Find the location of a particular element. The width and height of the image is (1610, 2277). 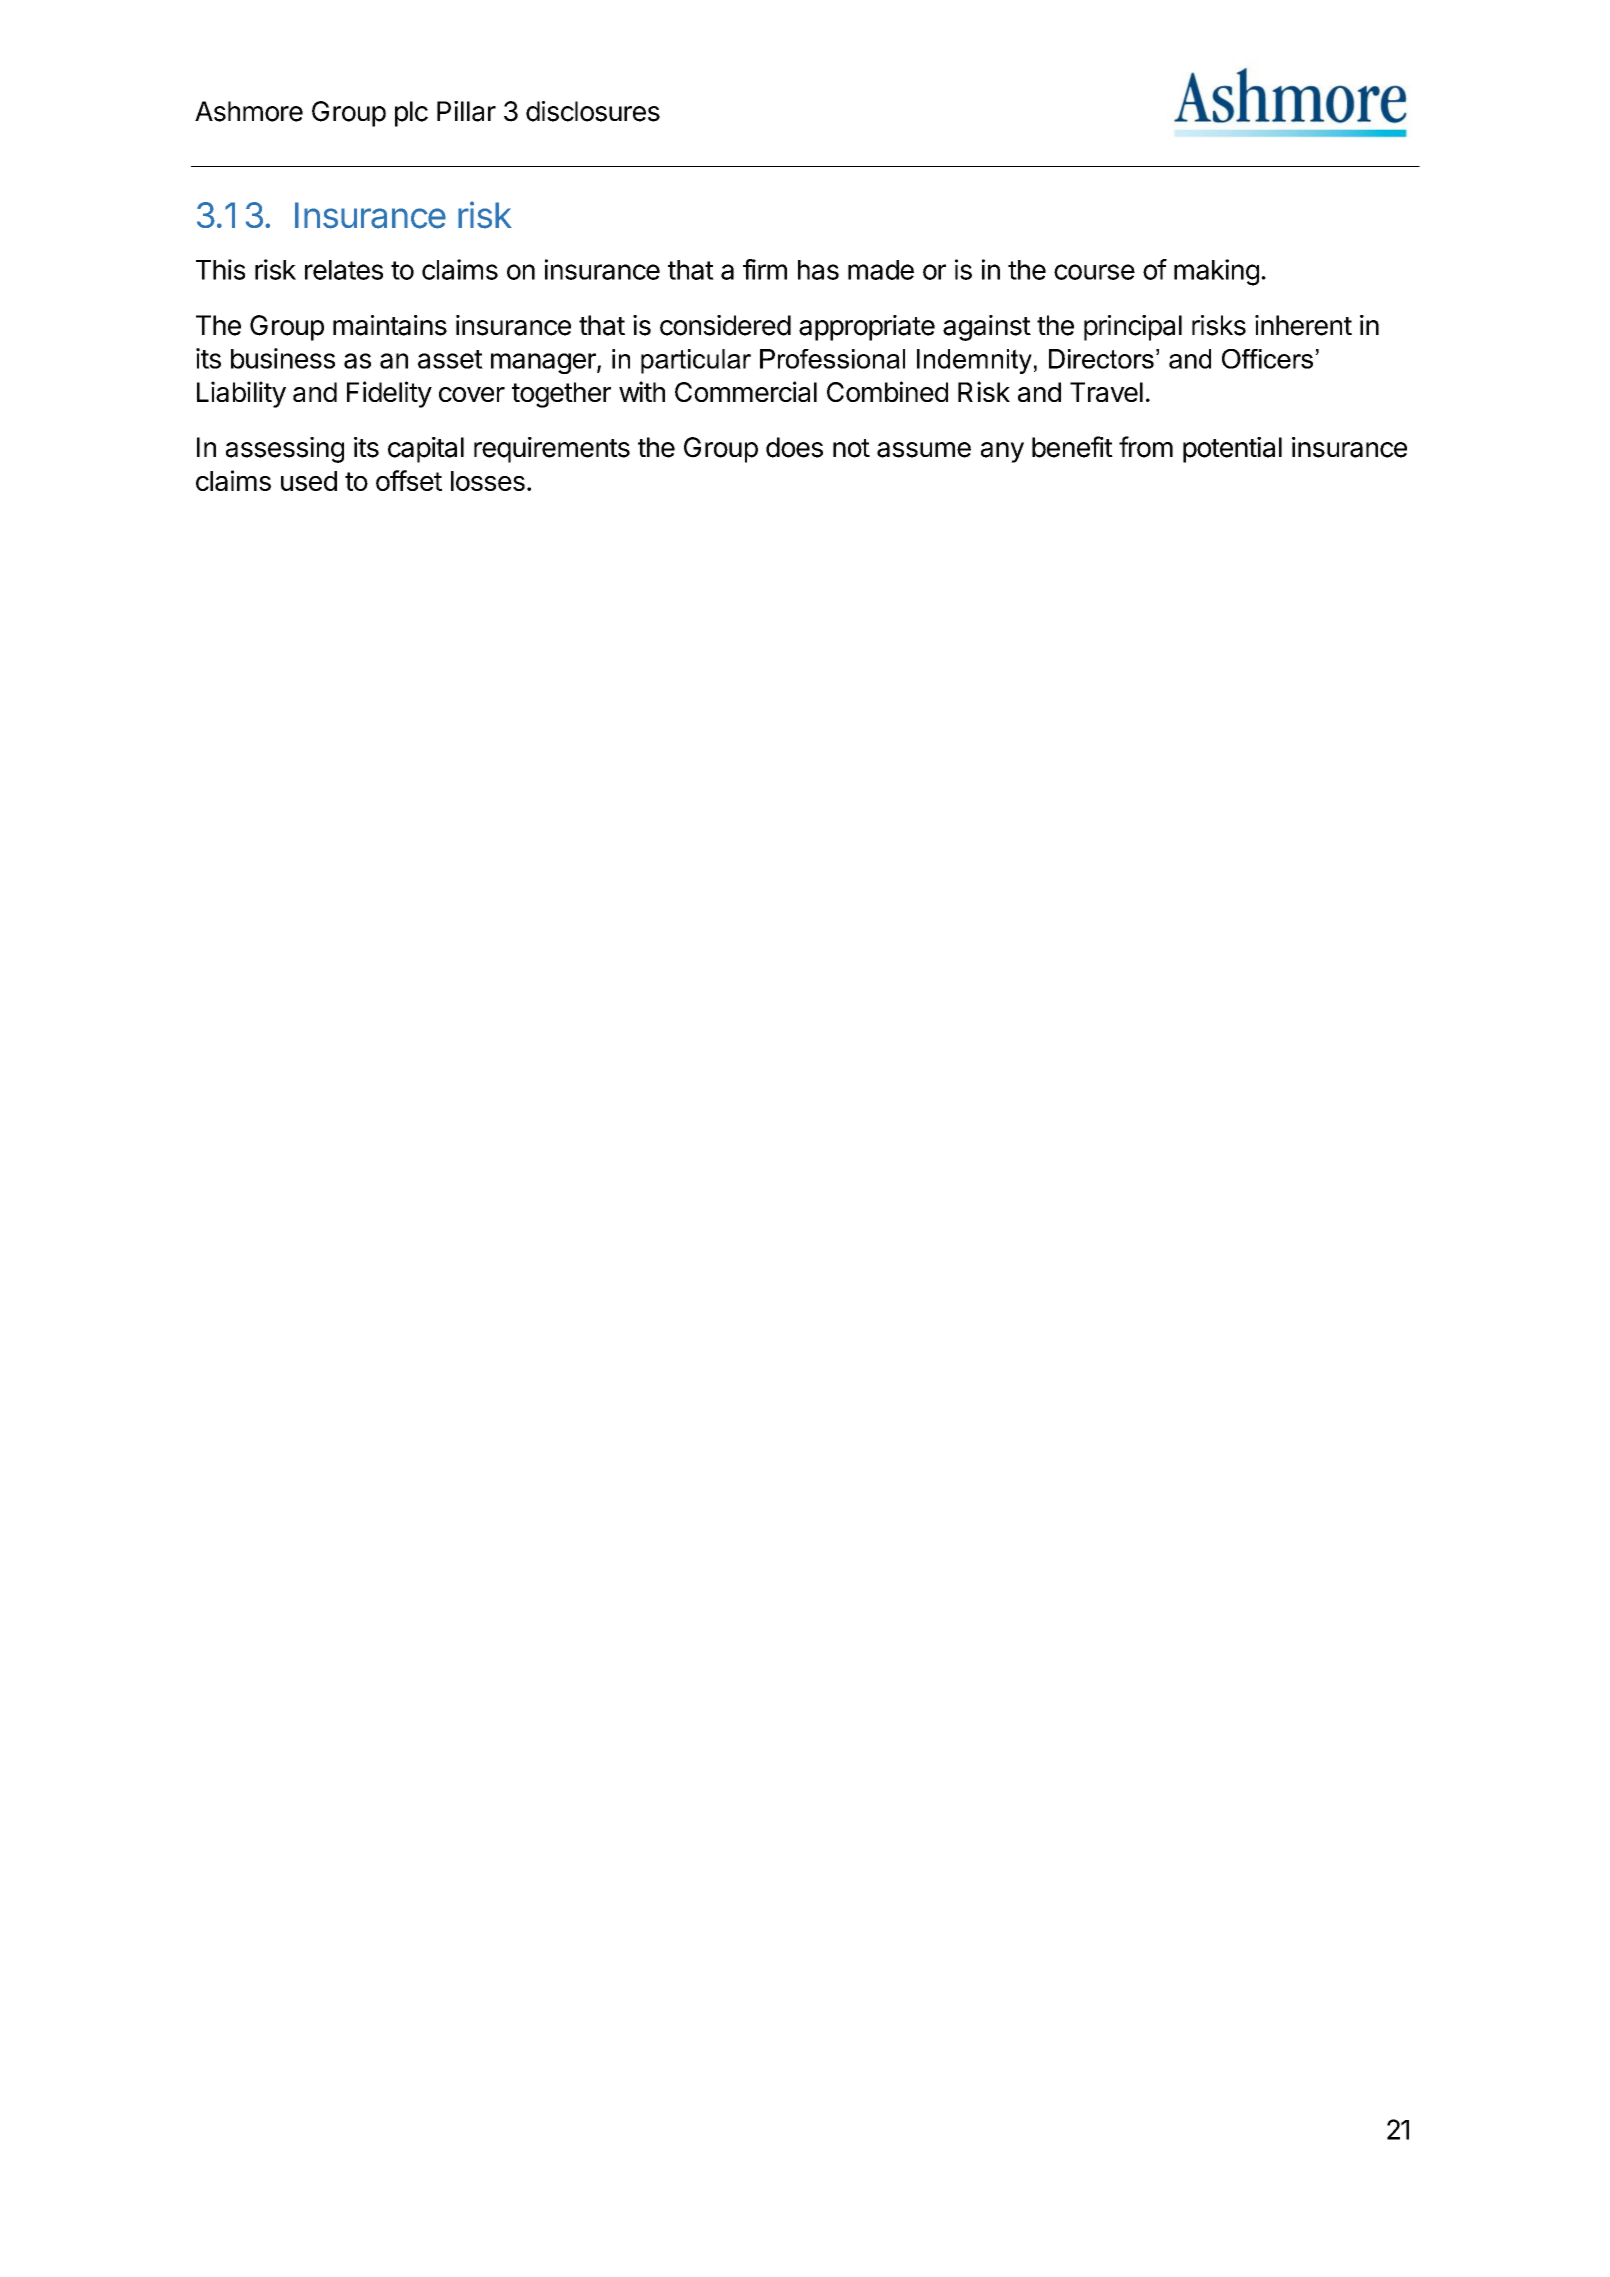

business is located at coordinates (283, 358).
